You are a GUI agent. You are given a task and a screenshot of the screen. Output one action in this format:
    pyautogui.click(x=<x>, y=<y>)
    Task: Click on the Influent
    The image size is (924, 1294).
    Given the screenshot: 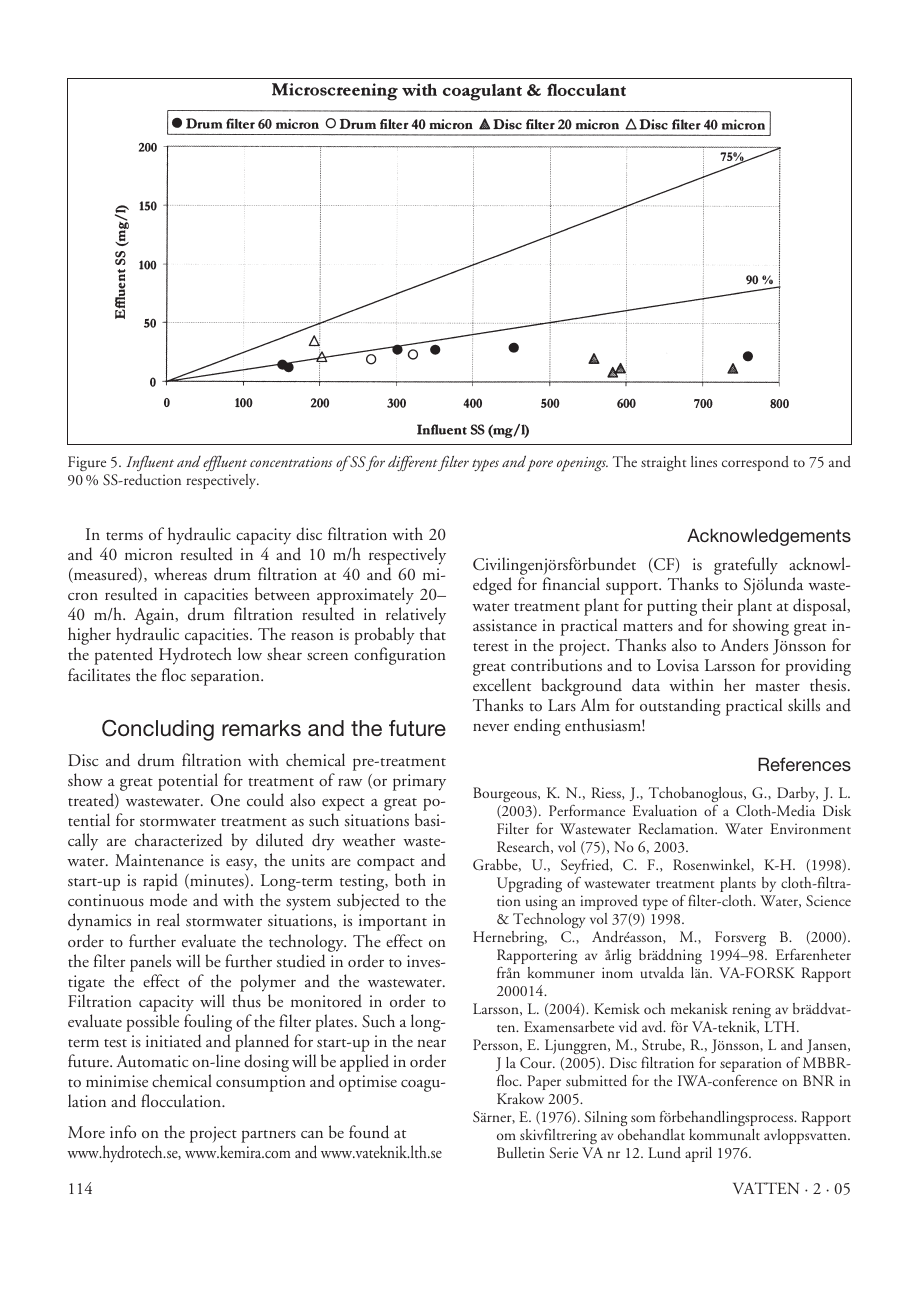 What is the action you would take?
    pyautogui.click(x=150, y=463)
